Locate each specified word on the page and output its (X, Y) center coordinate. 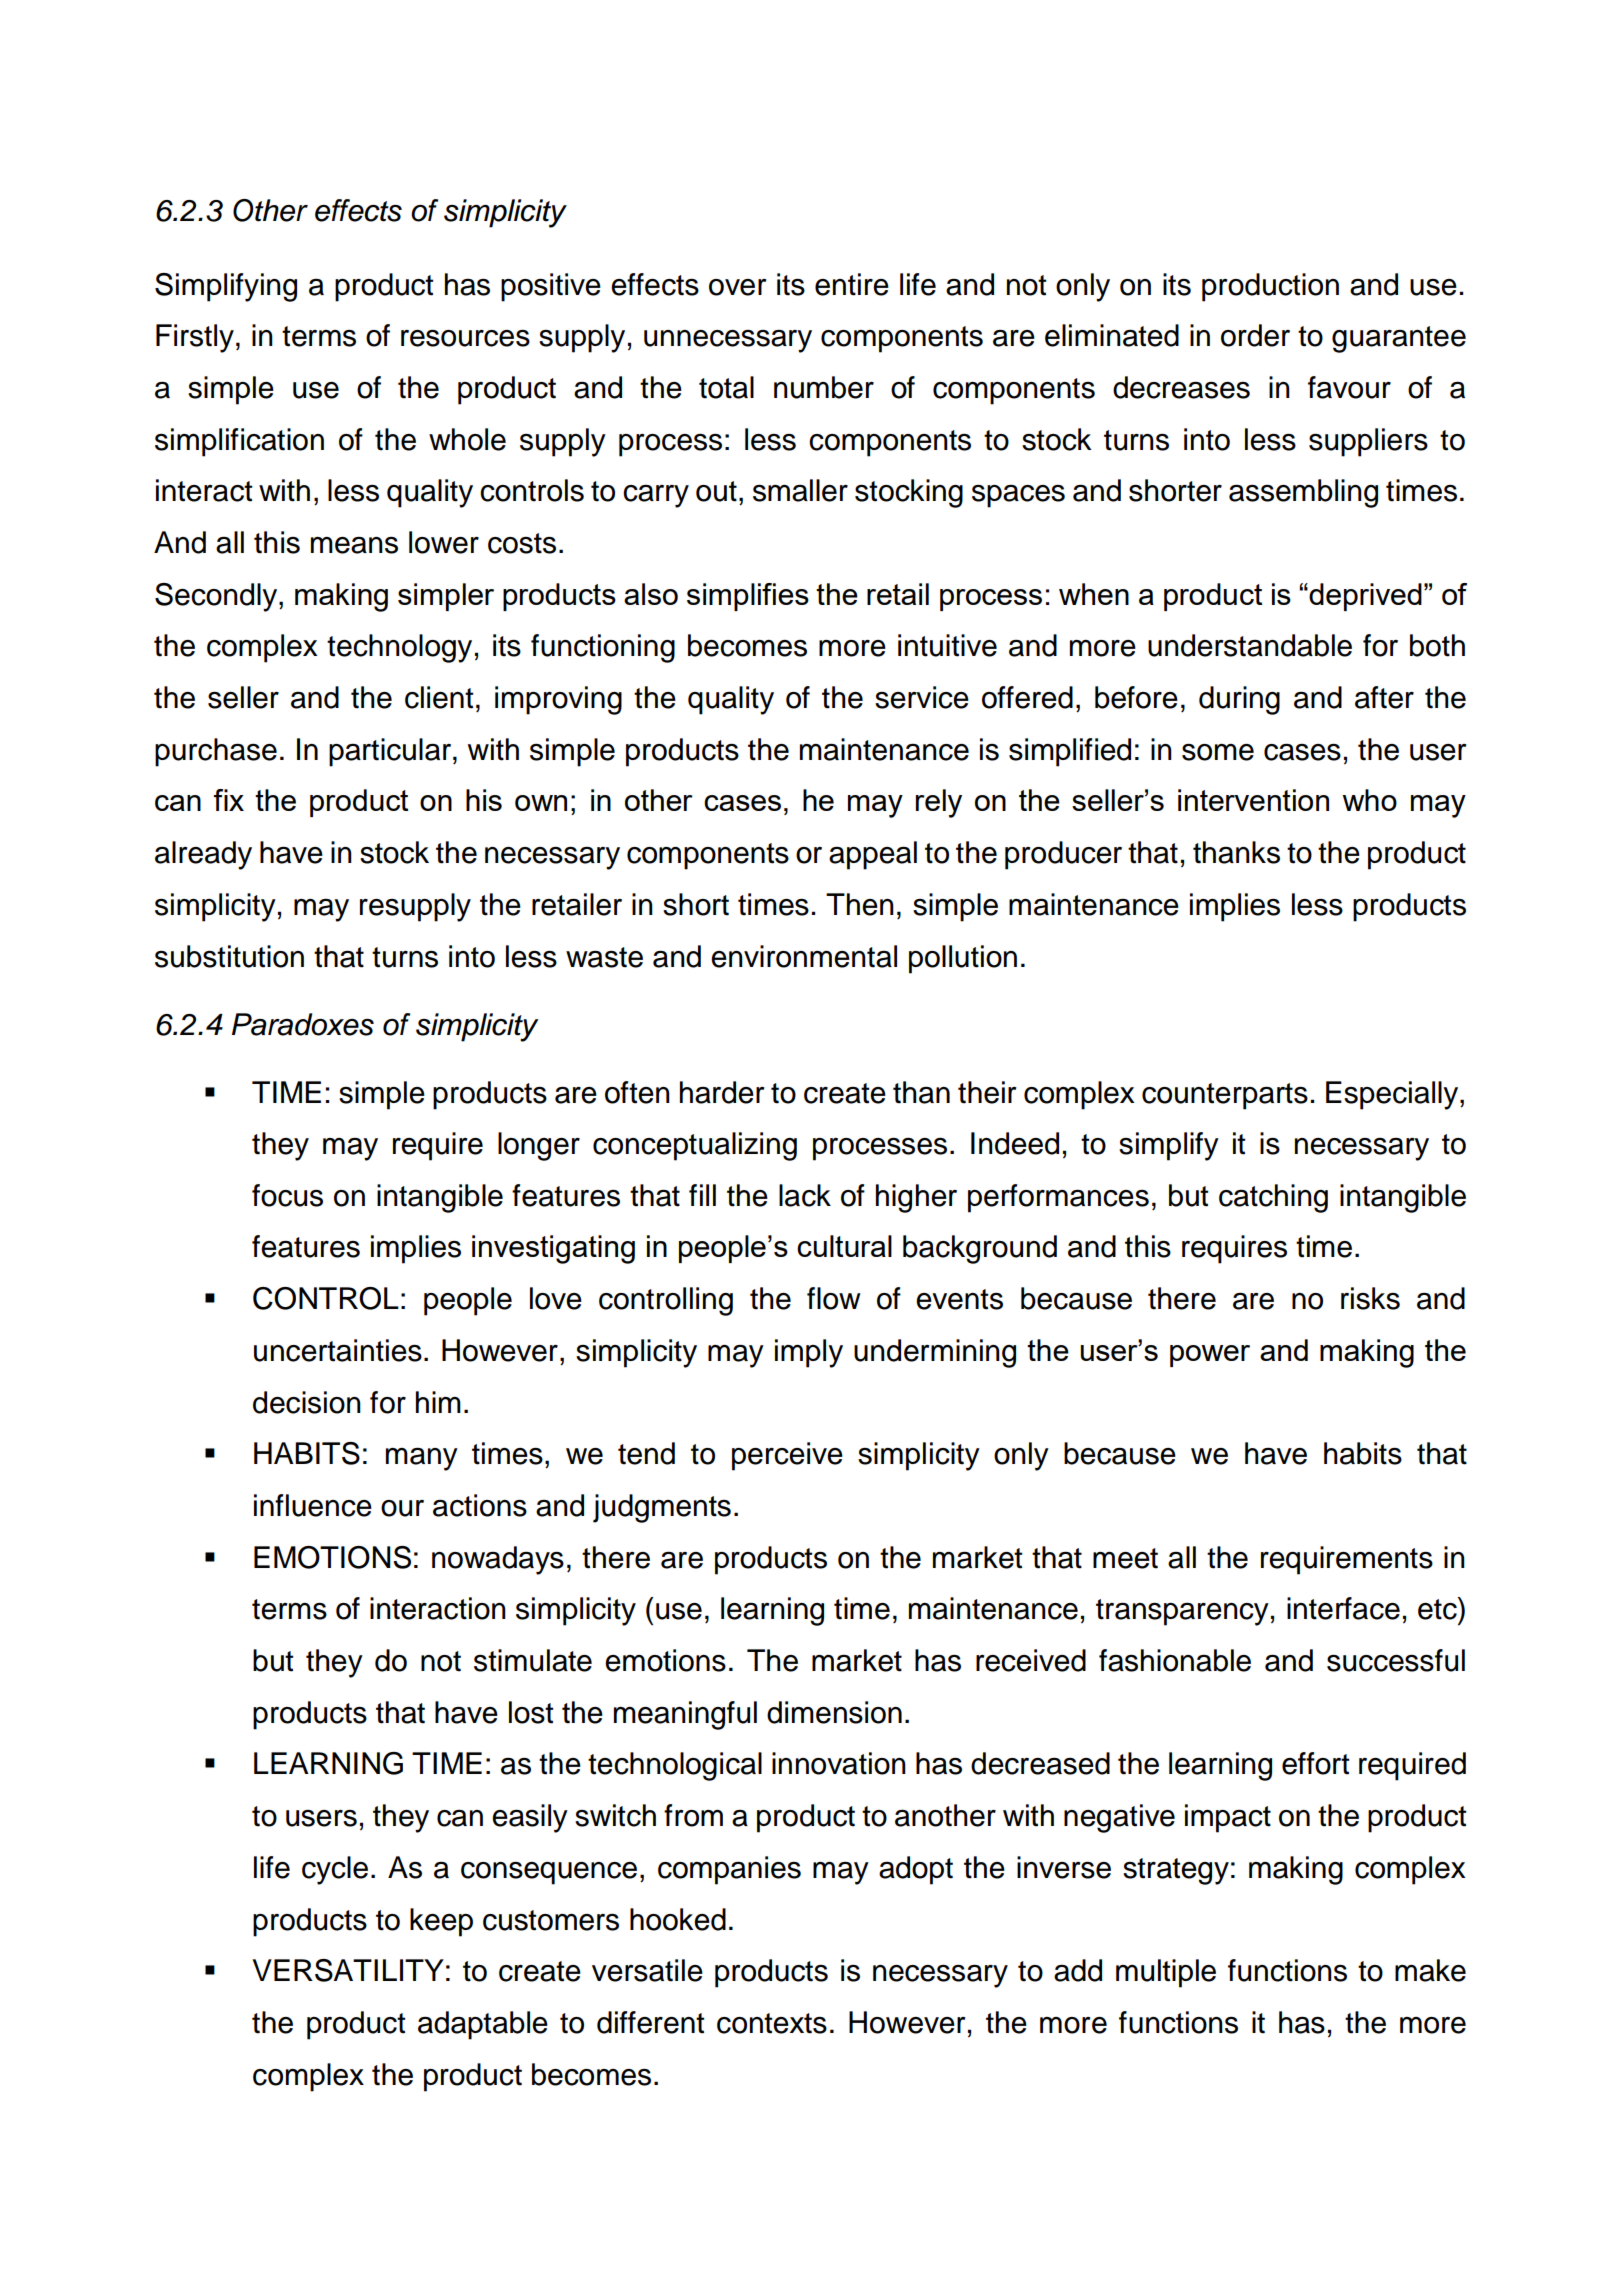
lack (805, 1195)
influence (313, 1505)
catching (1273, 1198)
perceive (787, 1456)
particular (391, 752)
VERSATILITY (348, 1970)
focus (287, 1195)
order (1255, 335)
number (824, 387)
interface (1343, 1608)
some (1218, 752)
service (922, 697)
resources (465, 338)
